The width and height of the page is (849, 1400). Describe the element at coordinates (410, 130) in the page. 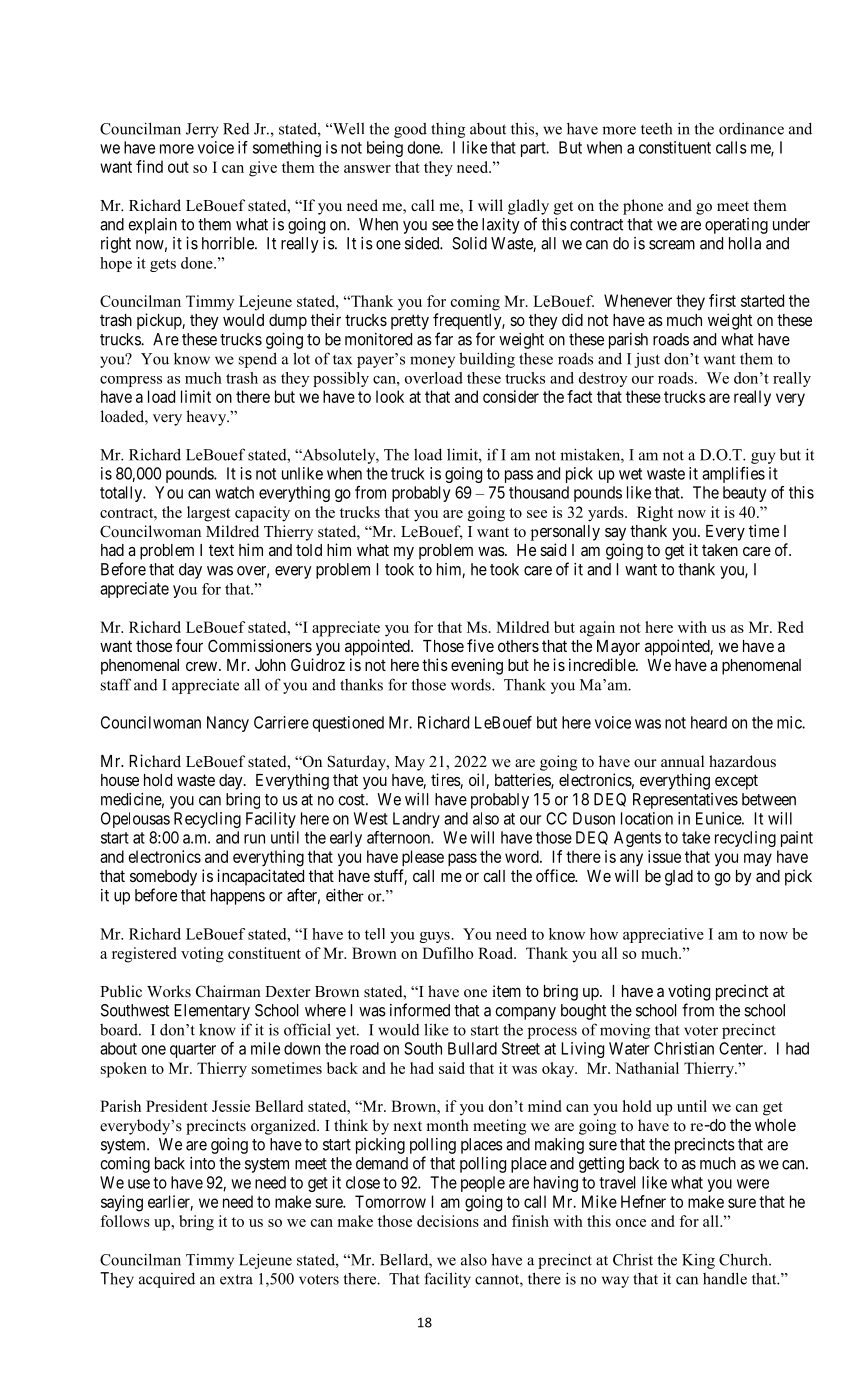

I see `good` at that location.
